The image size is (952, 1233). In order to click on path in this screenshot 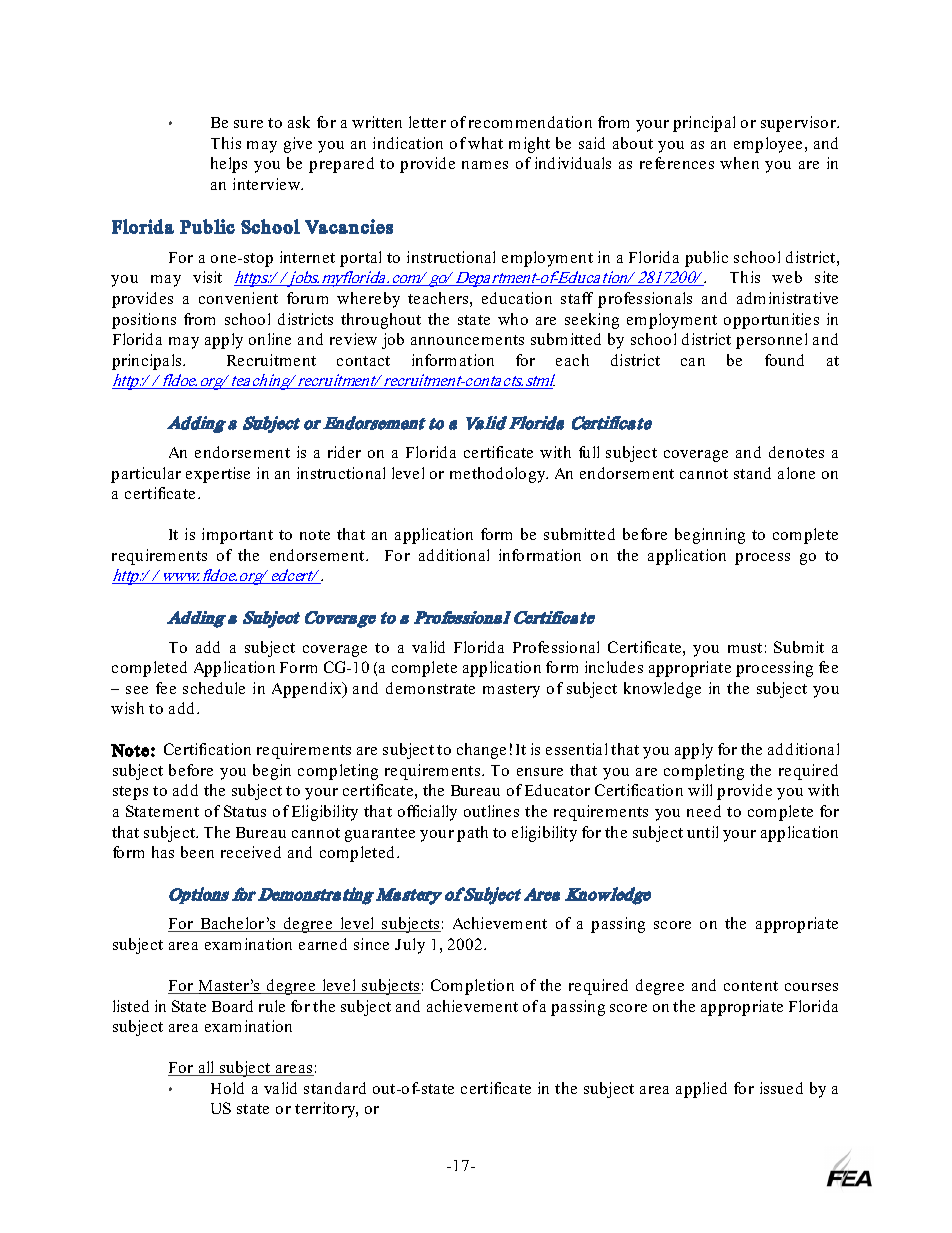, I will do `click(472, 834)`.
